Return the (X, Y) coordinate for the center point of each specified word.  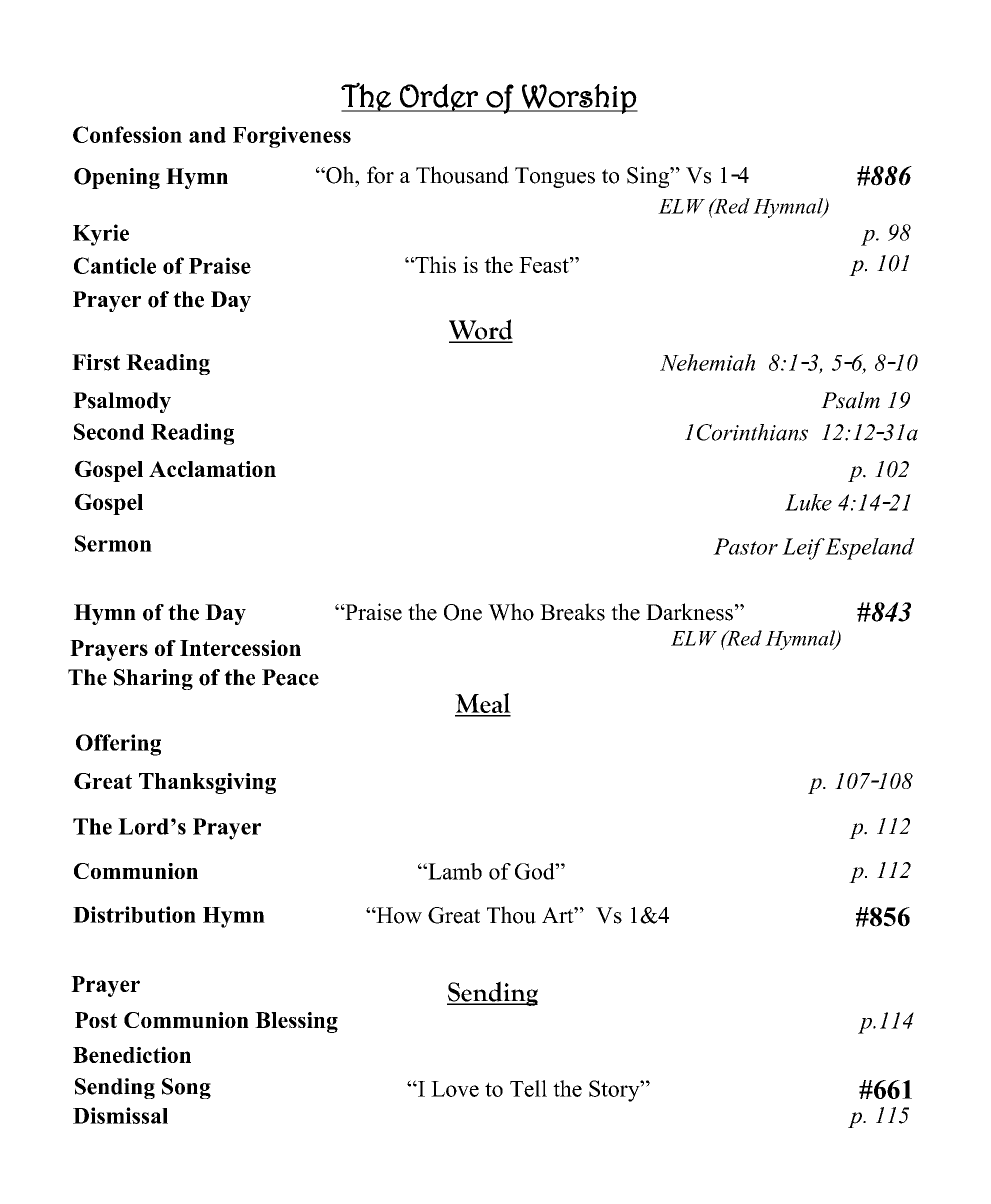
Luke (808, 502)
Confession (127, 134)
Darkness (689, 612)
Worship (579, 99)
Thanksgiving (207, 783)
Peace (290, 677)
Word (481, 330)
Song (186, 1088)
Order (439, 98)
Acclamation (212, 469)
